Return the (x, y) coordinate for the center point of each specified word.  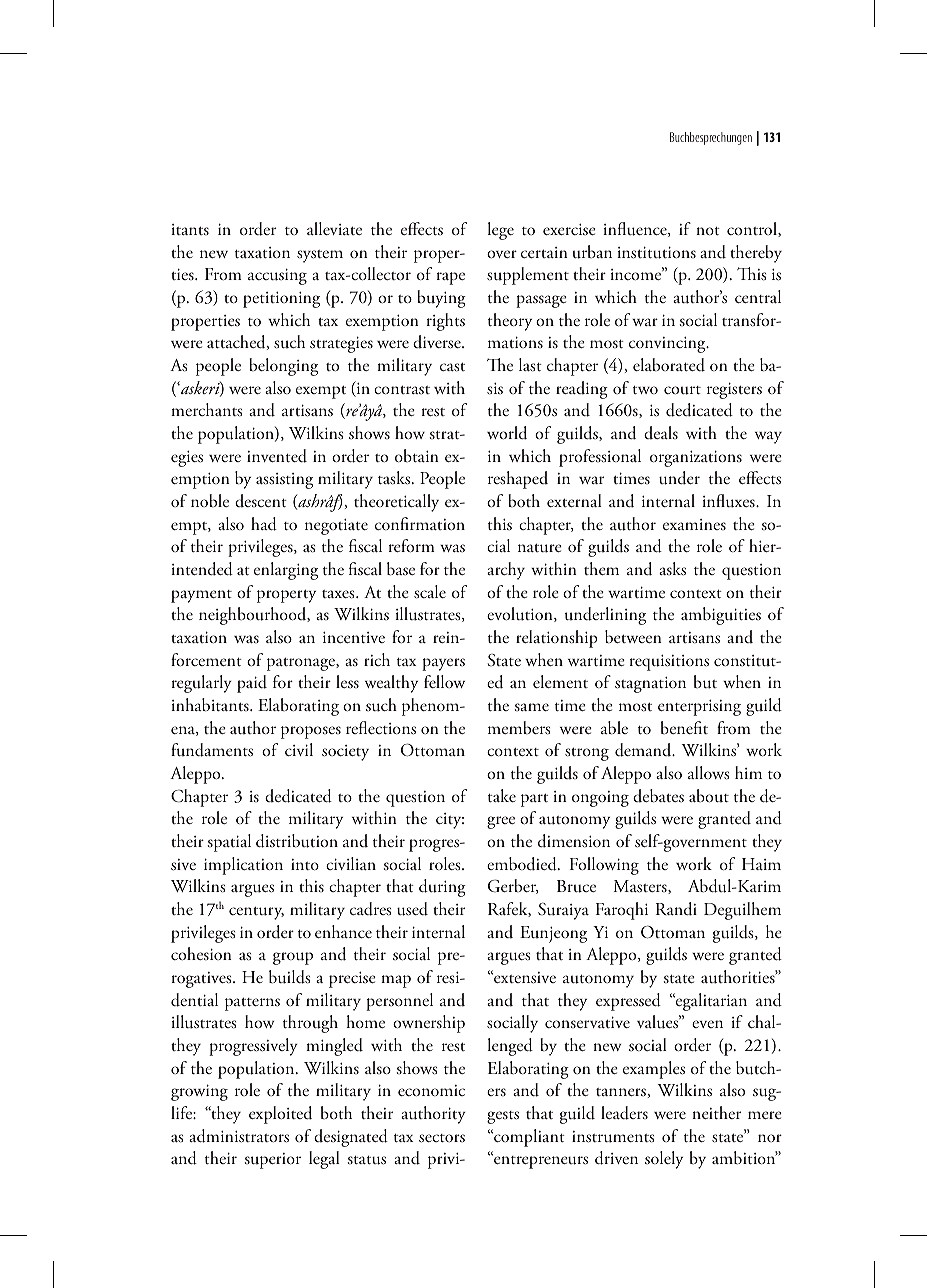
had (264, 524)
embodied (523, 864)
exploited (280, 1115)
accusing (277, 277)
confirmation (420, 523)
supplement (528, 276)
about (709, 796)
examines (694, 524)
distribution (297, 841)
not (708, 231)
